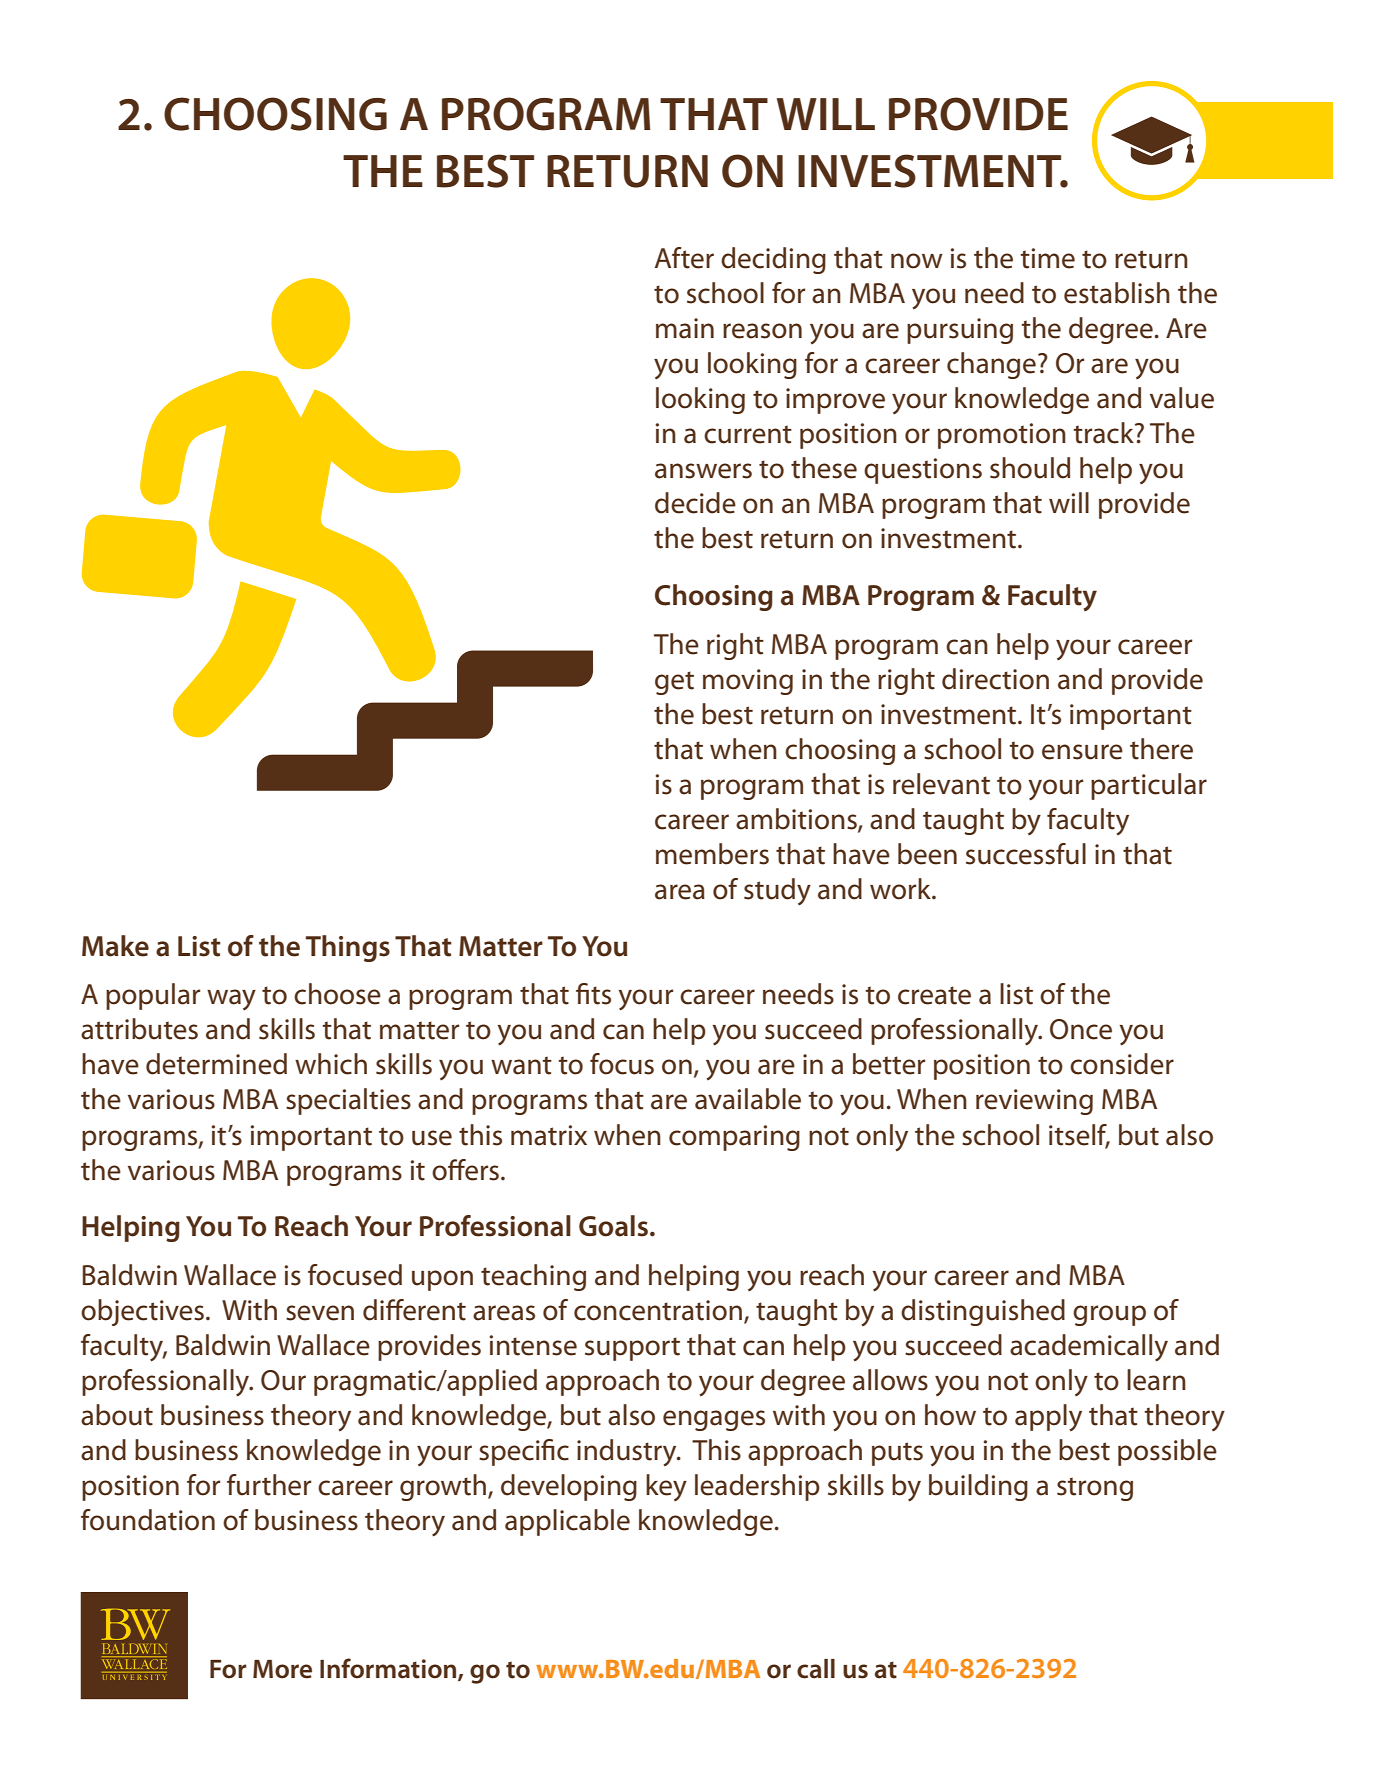  What do you see at coordinates (613, 1226) in the image?
I see `Goals` at bounding box center [613, 1226].
